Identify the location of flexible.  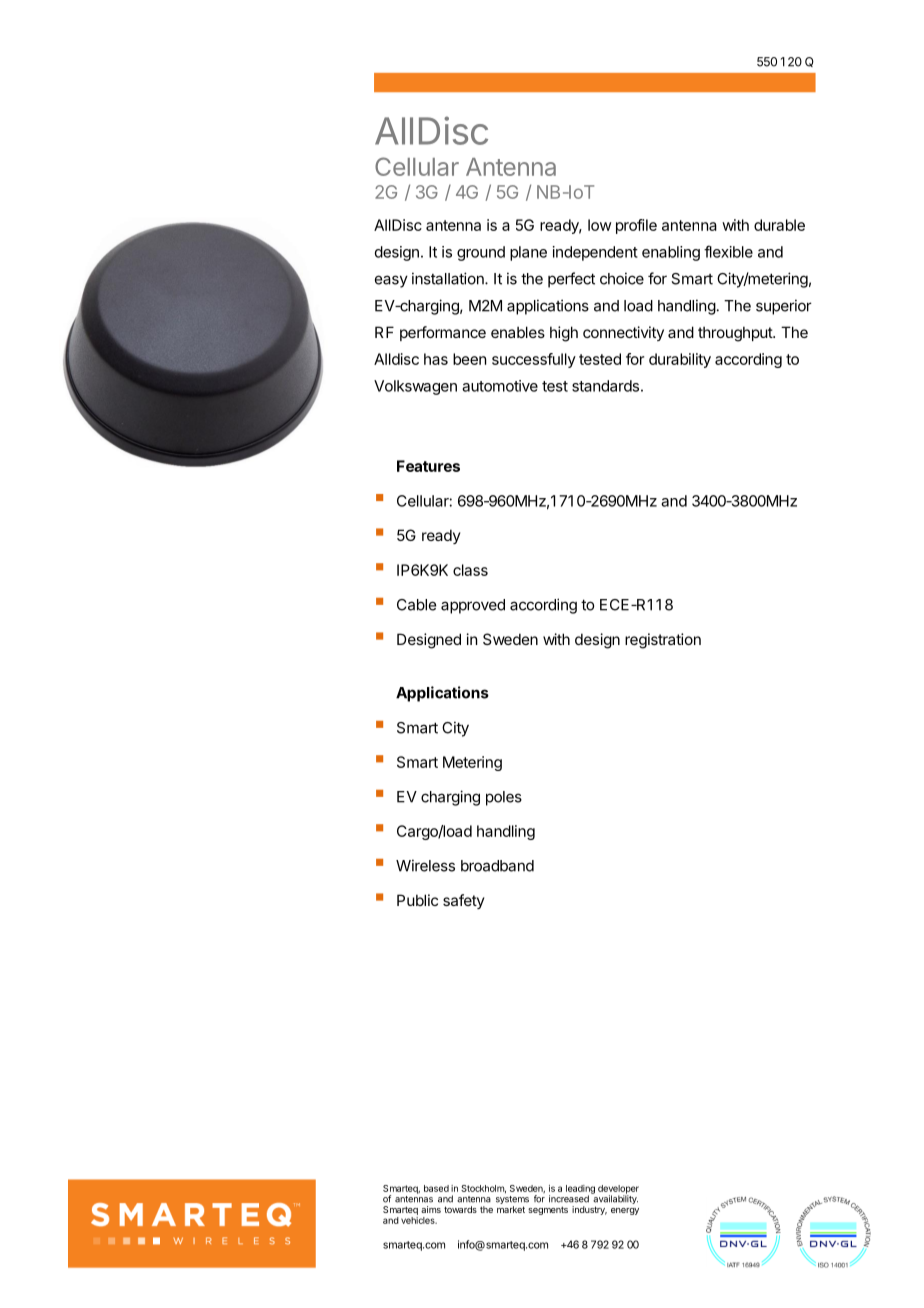
(728, 251).
